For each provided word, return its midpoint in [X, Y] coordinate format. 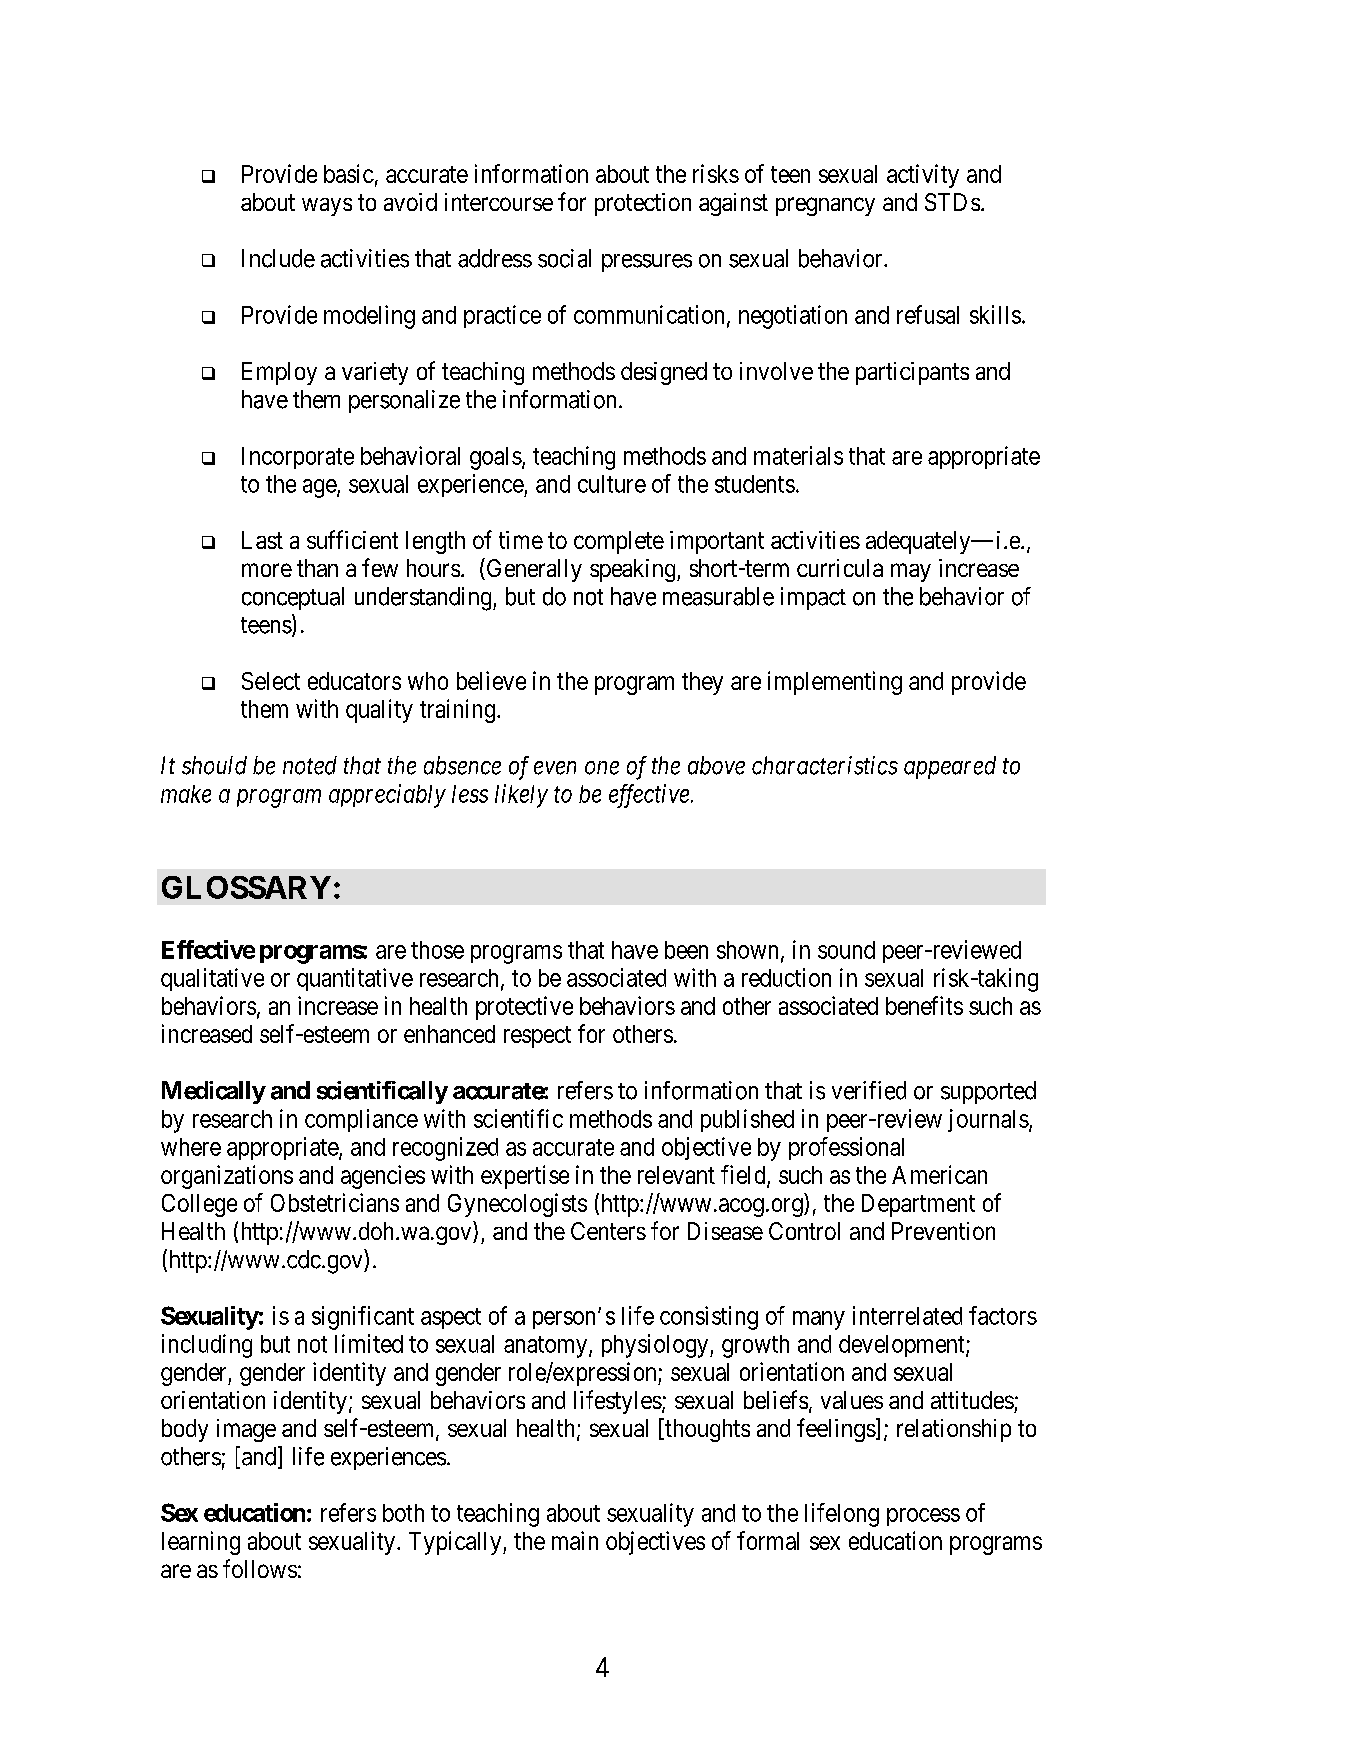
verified [869, 1090]
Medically [214, 1092]
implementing [835, 683]
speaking [634, 570]
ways [327, 207]
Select [271, 681]
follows [260, 1568]
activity [923, 176]
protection [643, 204]
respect [537, 1037]
